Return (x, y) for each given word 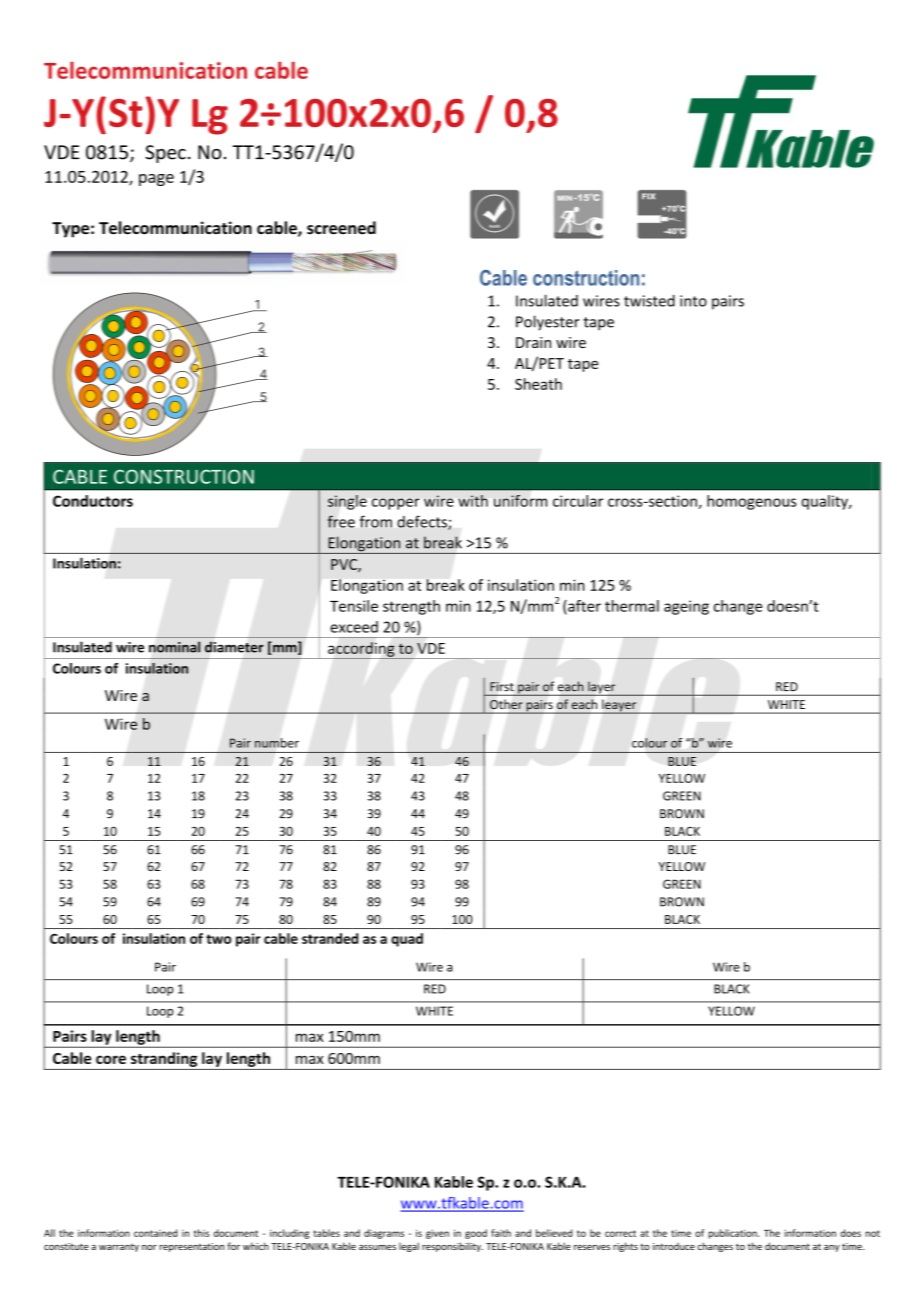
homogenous (752, 502)
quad (407, 940)
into (693, 301)
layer (602, 689)
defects (423, 522)
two (218, 939)
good (476, 1234)
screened (341, 228)
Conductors (93, 501)
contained (155, 1233)
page (156, 180)
